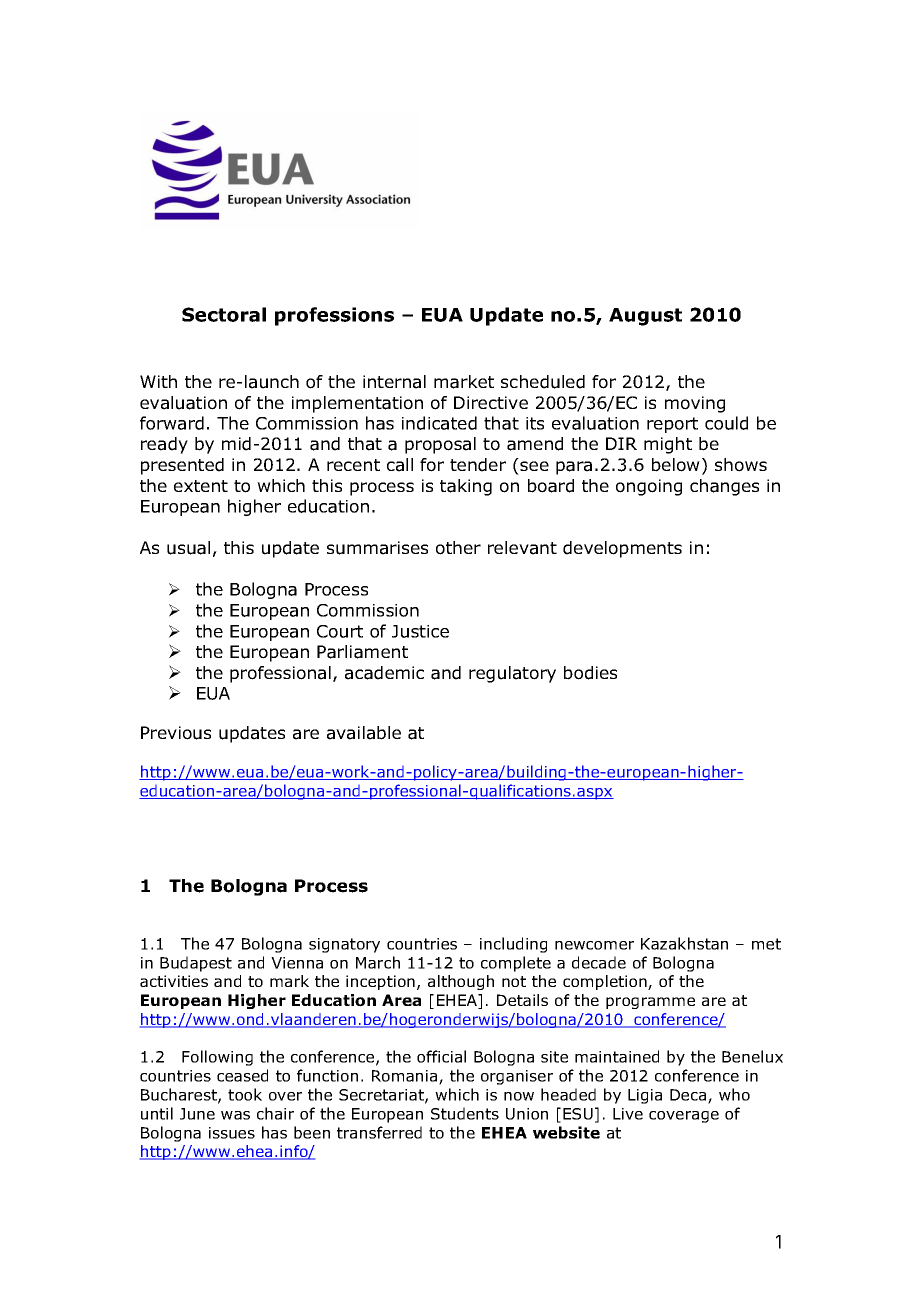 The image size is (924, 1308). Describe the element at coordinates (645, 317) in the document. I see `August` at that location.
